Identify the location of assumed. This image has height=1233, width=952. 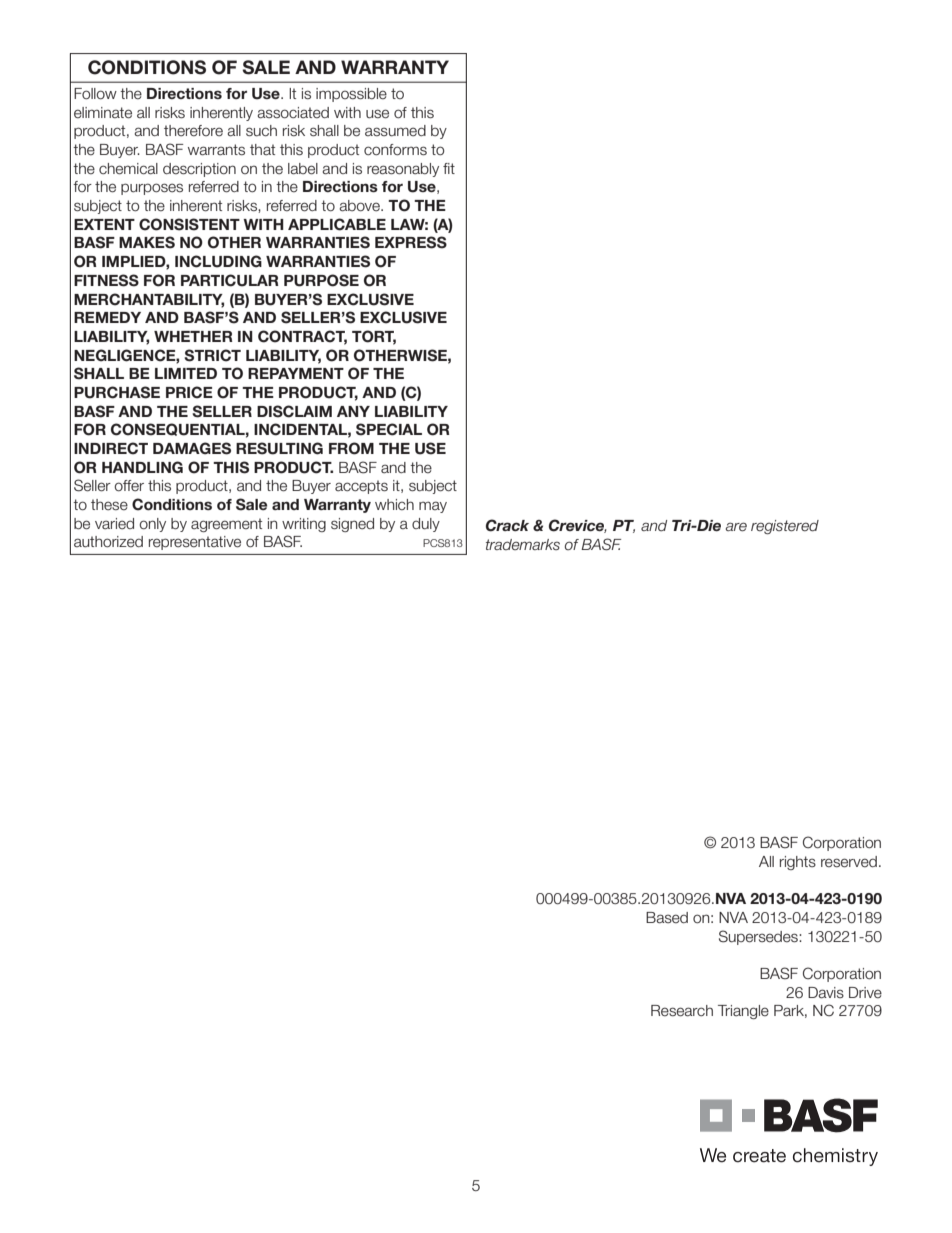
(395, 131).
